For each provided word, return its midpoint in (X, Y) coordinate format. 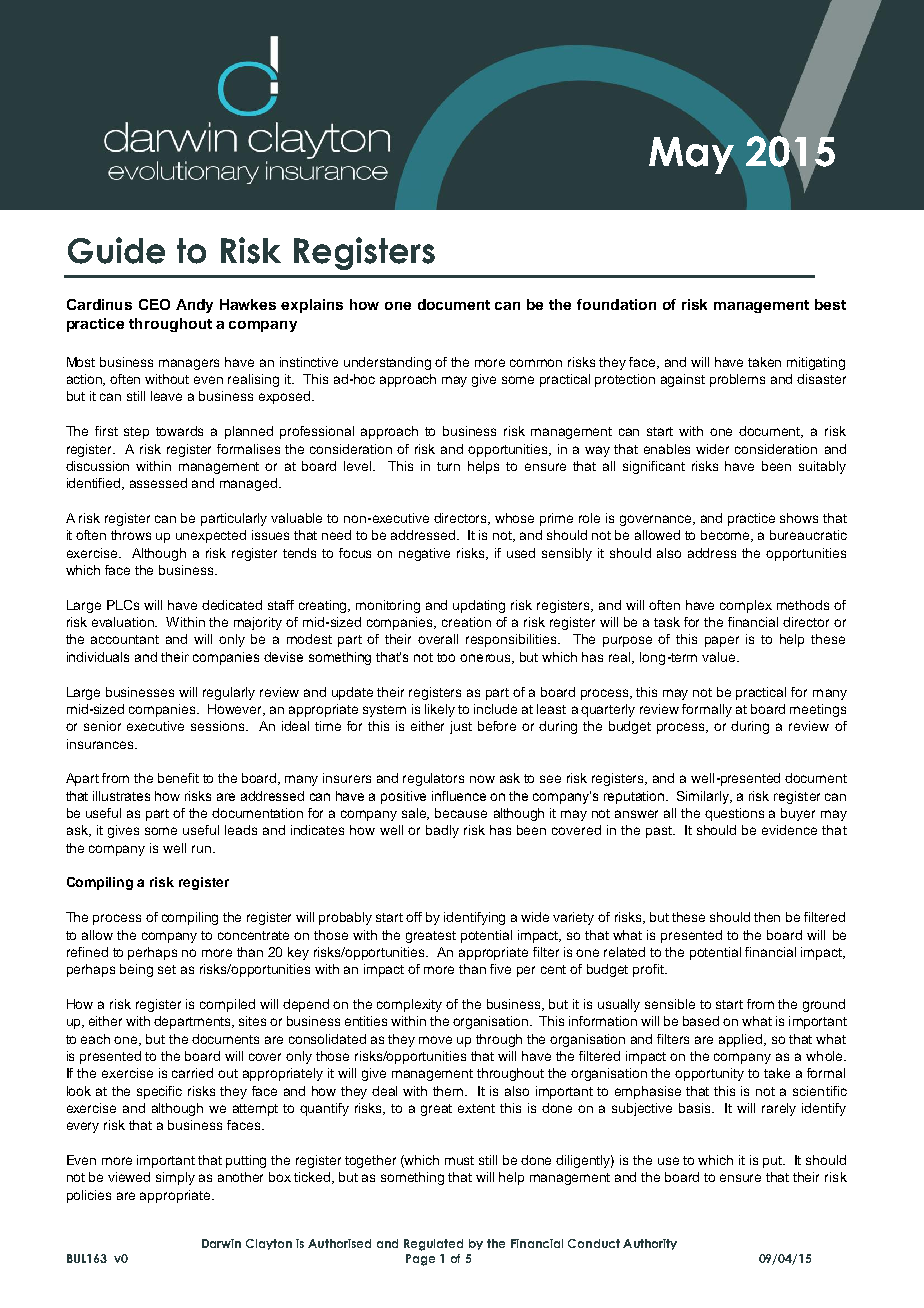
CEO (154, 304)
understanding (387, 363)
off (414, 917)
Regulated (433, 1245)
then (767, 917)
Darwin (221, 1243)
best (830, 304)
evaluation (124, 622)
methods (803, 605)
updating (479, 606)
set (167, 969)
